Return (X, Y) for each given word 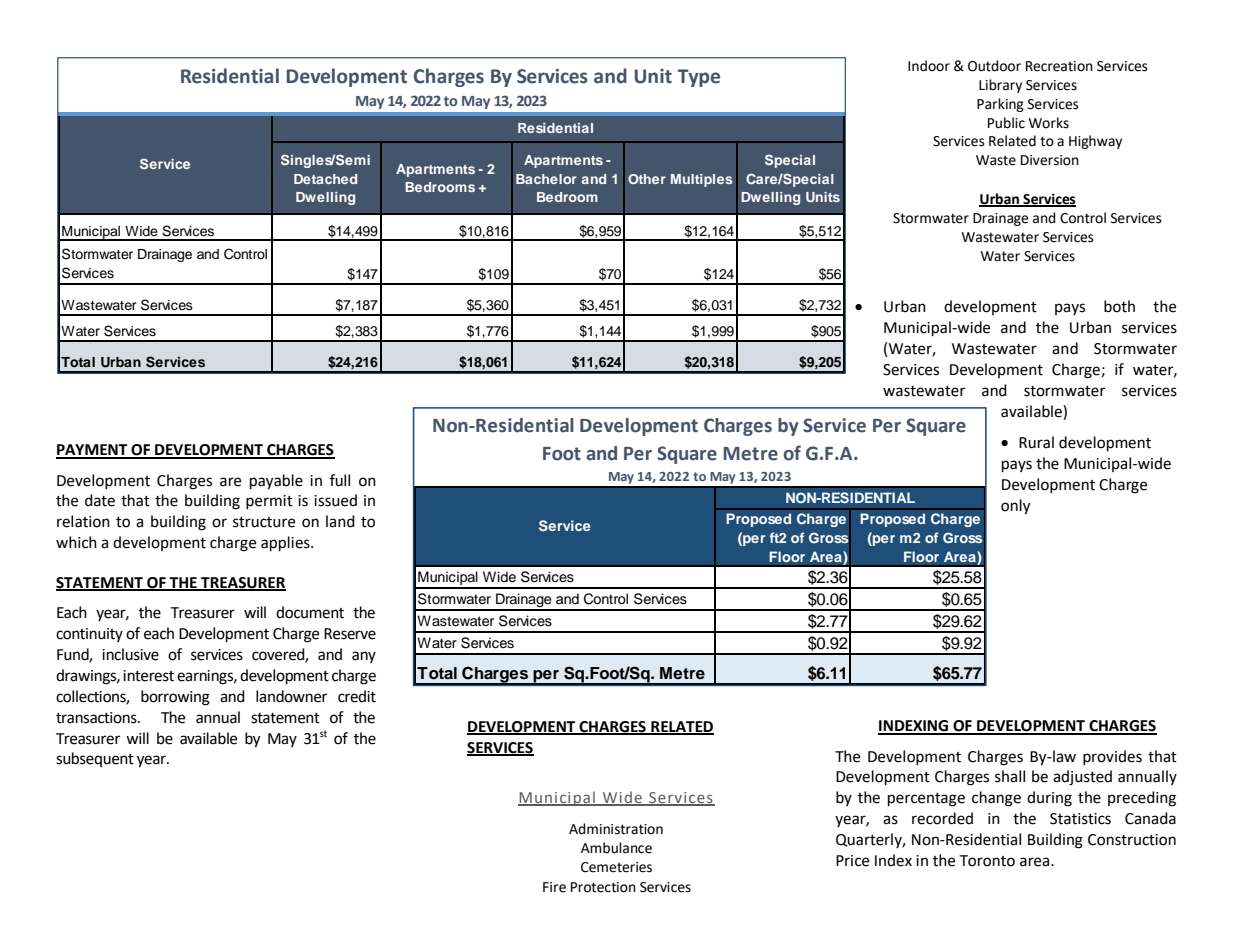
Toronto (987, 861)
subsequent (95, 759)
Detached (325, 179)
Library (1000, 86)
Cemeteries (616, 867)
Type (698, 78)
